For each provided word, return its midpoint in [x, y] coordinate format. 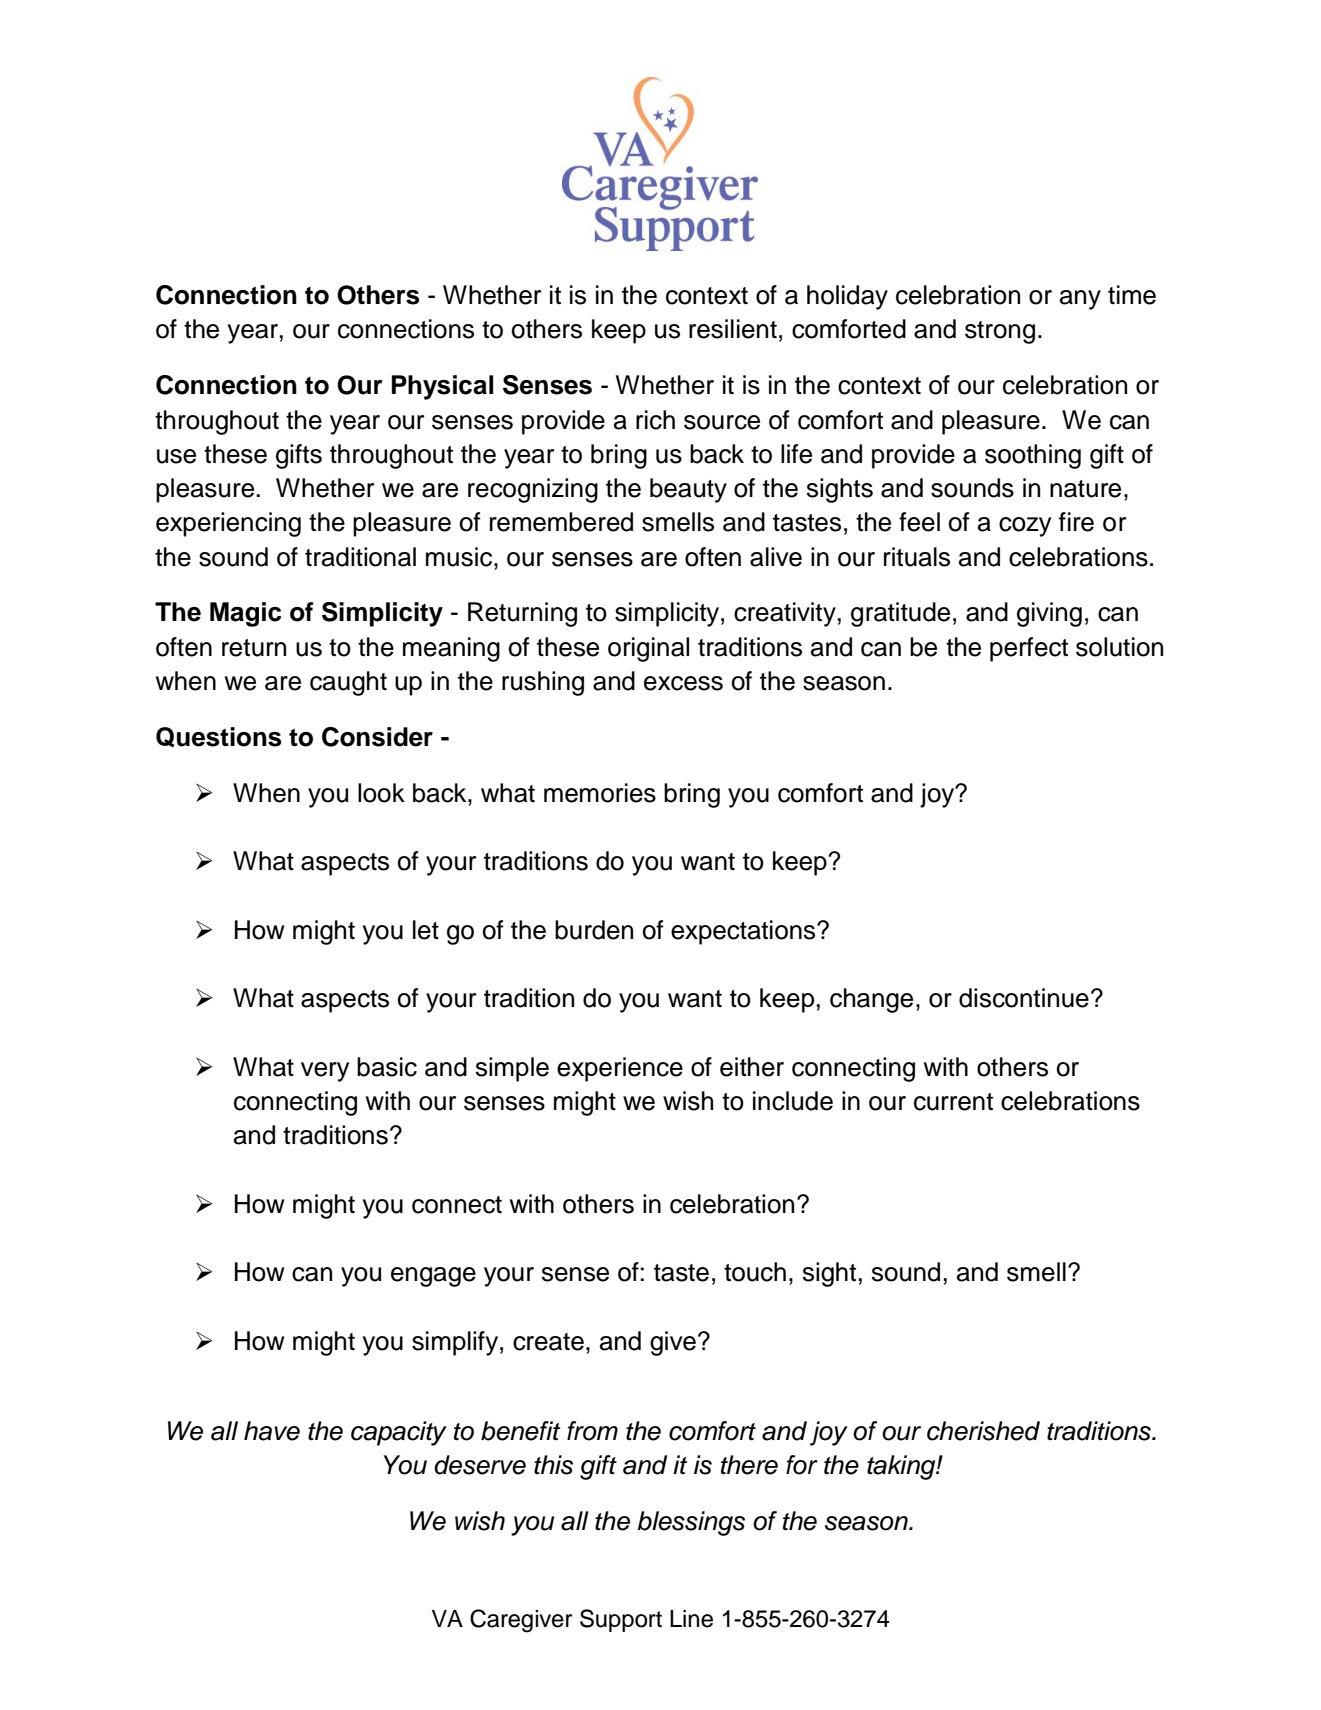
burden [594, 930]
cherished [983, 1431]
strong [1000, 332]
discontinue [1024, 998]
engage [433, 1277]
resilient [733, 329]
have [272, 1431]
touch [755, 1272]
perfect [1029, 649]
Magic [245, 614]
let [426, 930]
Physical [443, 387]
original [648, 649]
